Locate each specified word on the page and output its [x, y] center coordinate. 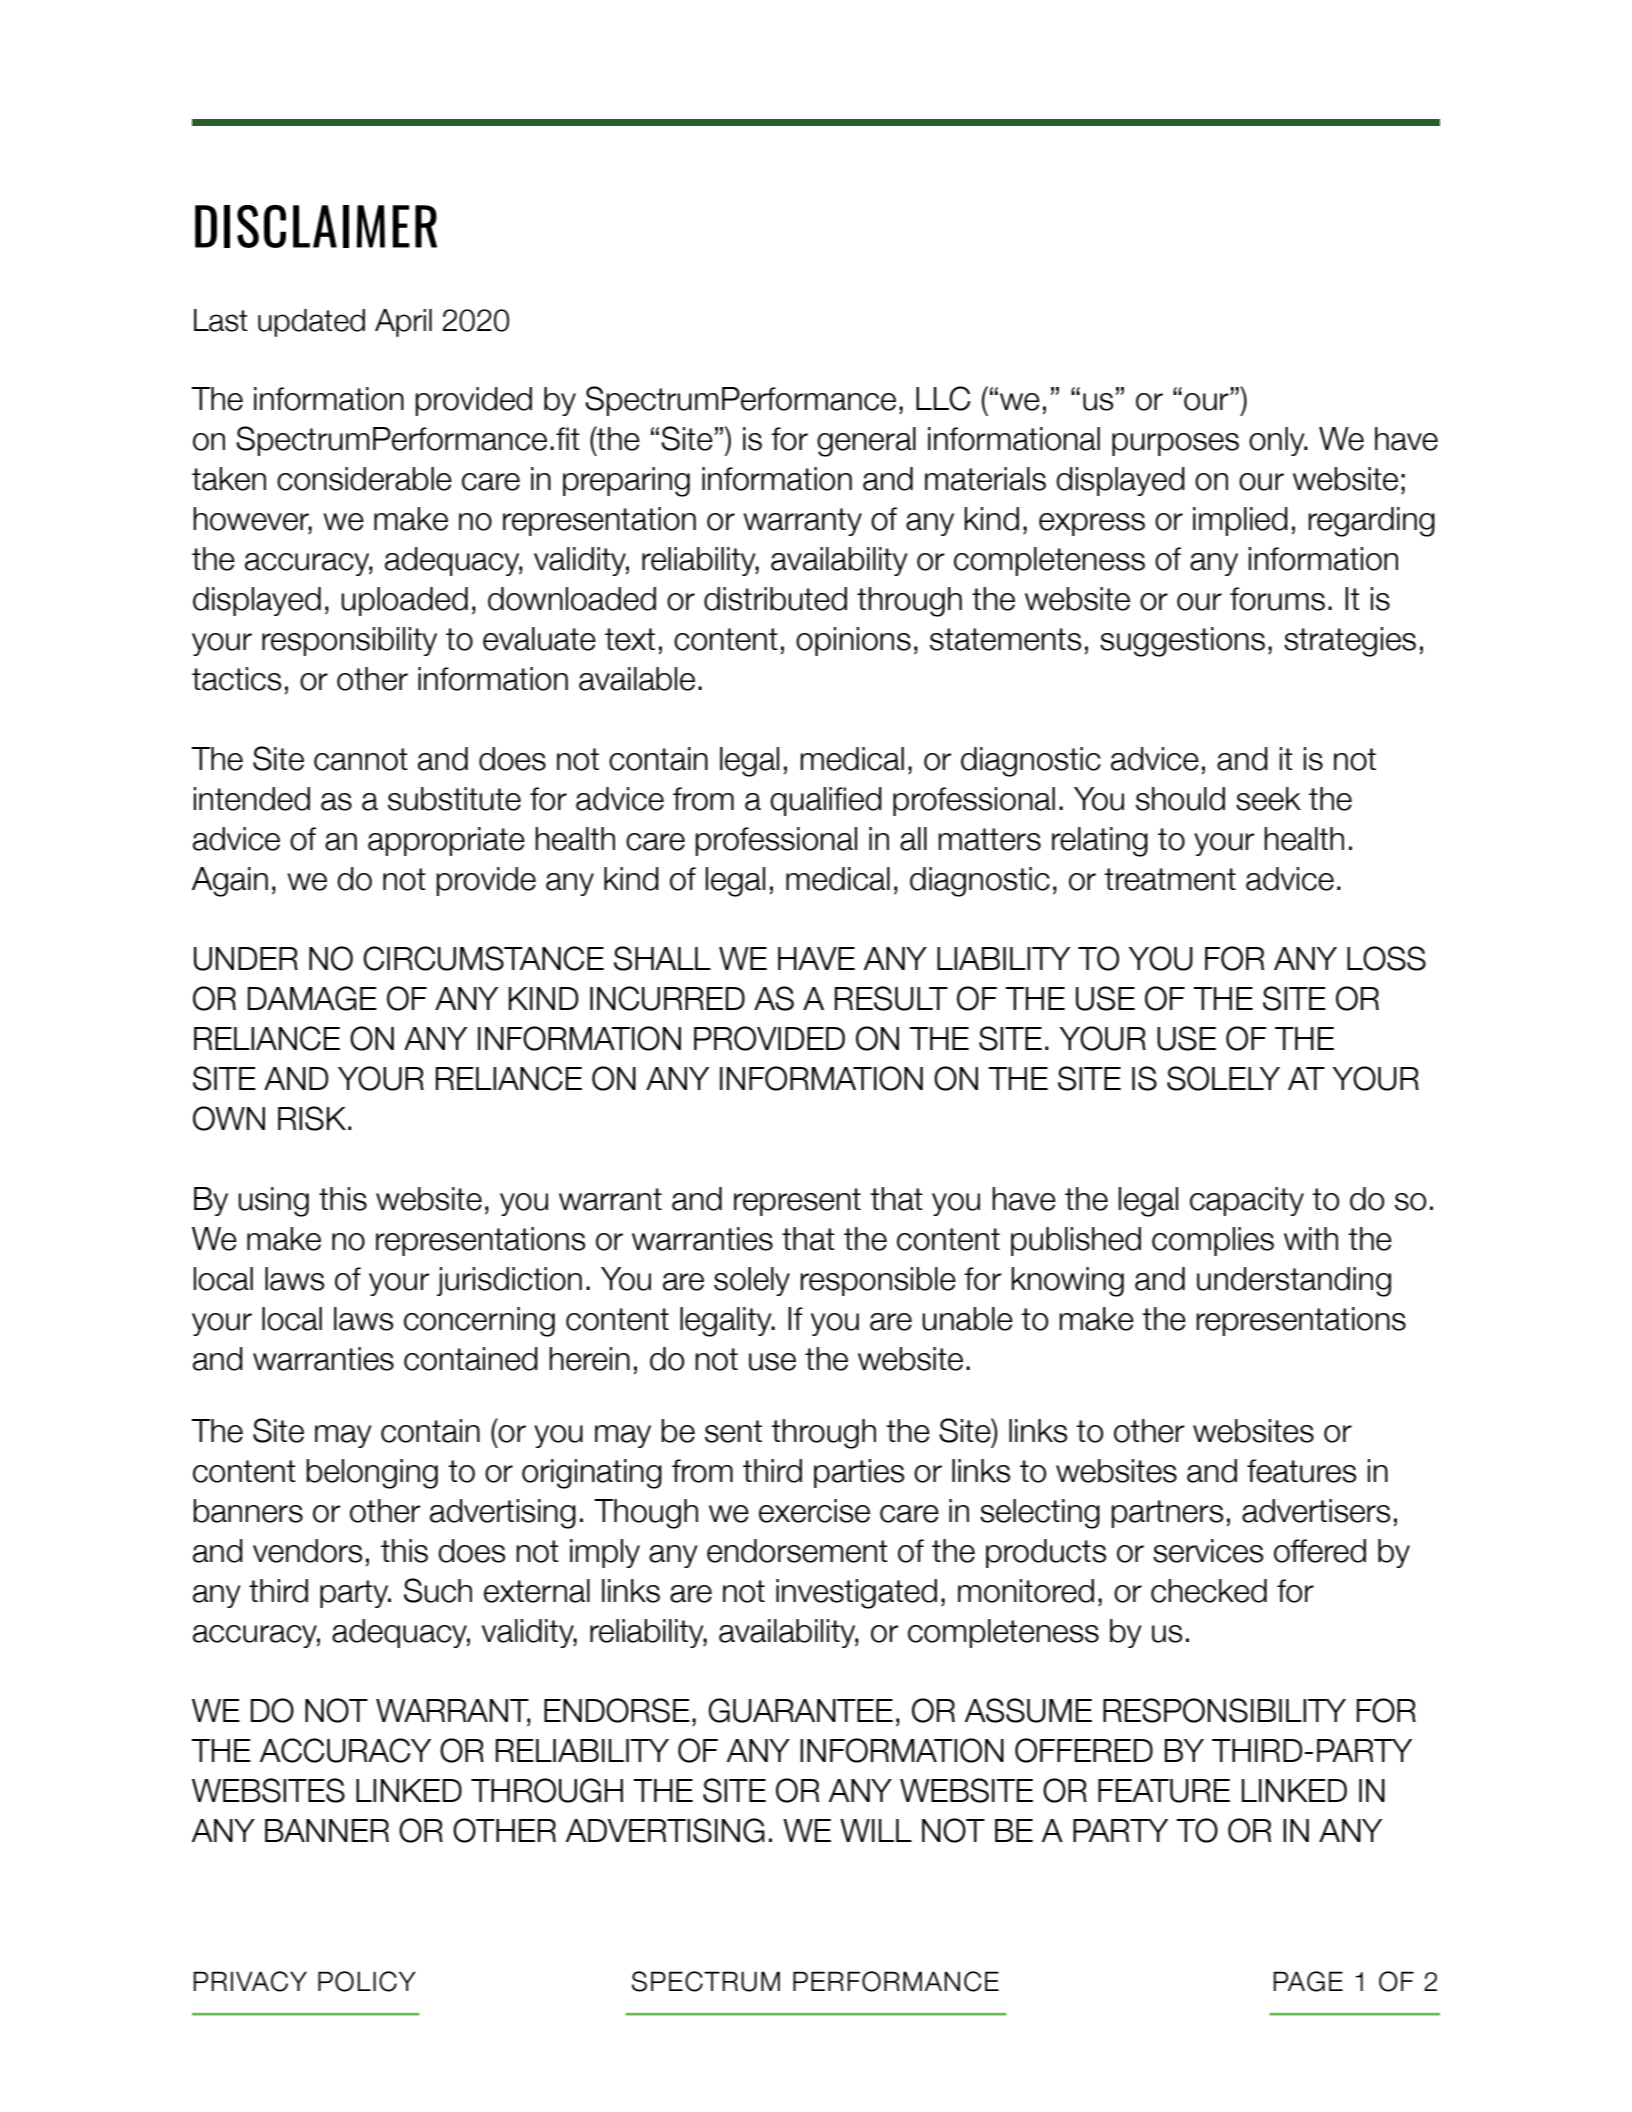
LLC [943, 398]
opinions [853, 641]
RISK [312, 1118]
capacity [1247, 1201]
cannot [361, 759]
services [1208, 1551]
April [403, 323]
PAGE [1308, 1981]
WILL [876, 1830]
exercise [814, 1511]
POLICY [367, 1981]
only [1278, 441]
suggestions [1182, 642]
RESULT [891, 998]
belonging [372, 1474]
